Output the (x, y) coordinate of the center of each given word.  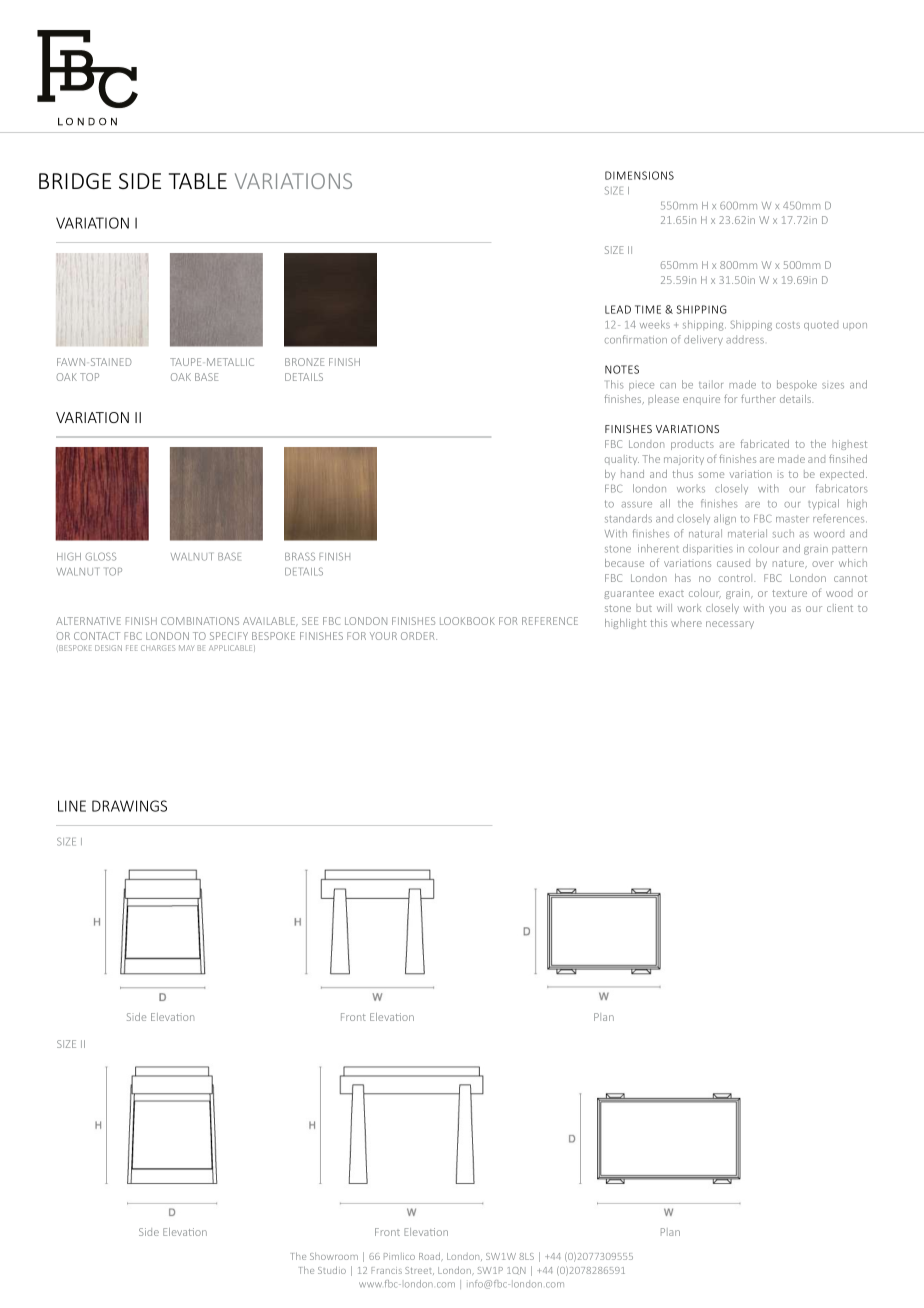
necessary (730, 625)
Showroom (334, 1256)
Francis (386, 1270)
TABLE (198, 181)
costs (788, 325)
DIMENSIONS (639, 175)
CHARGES (158, 648)
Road (430, 1256)
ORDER (419, 636)
